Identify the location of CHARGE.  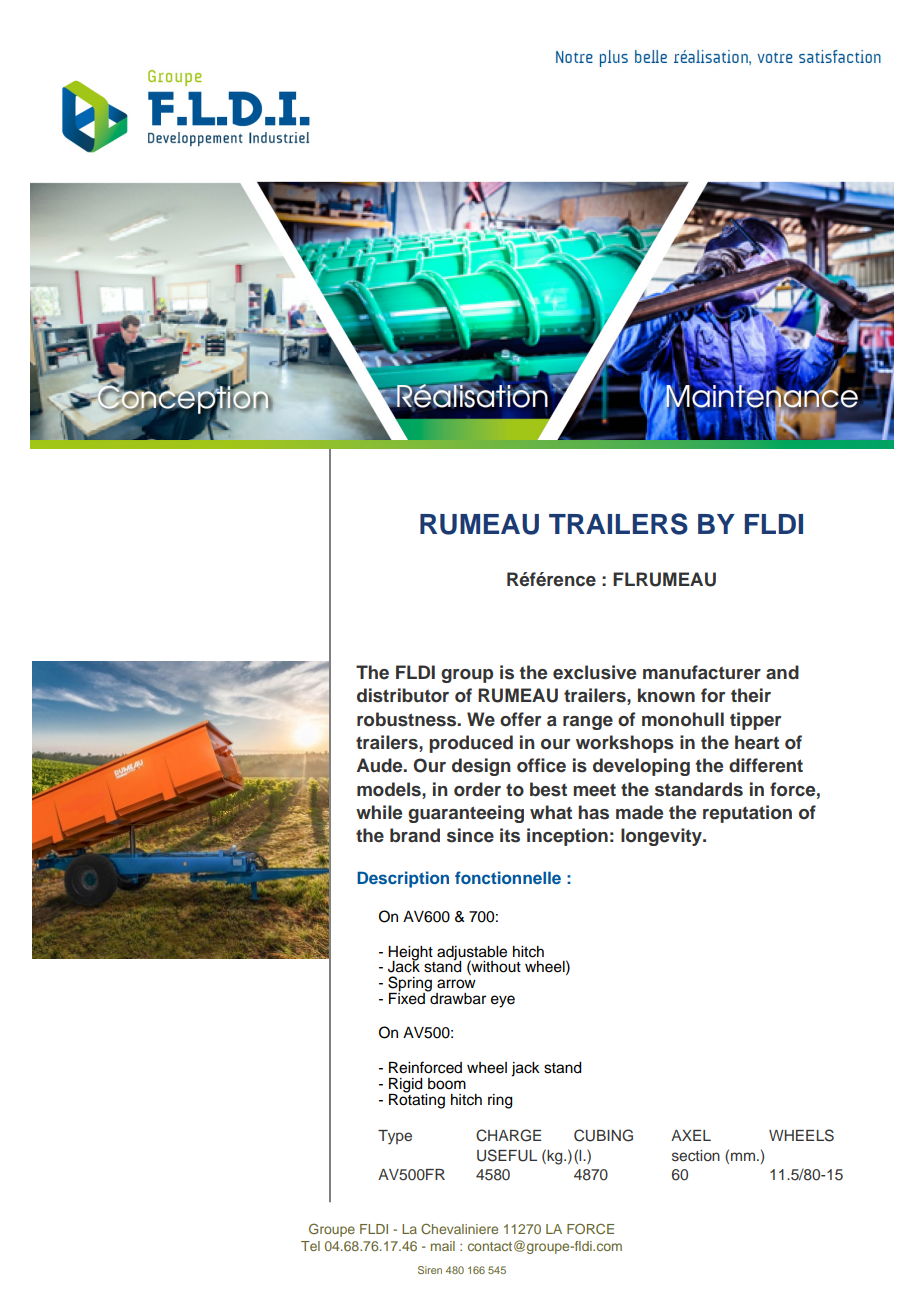
(508, 1135).
